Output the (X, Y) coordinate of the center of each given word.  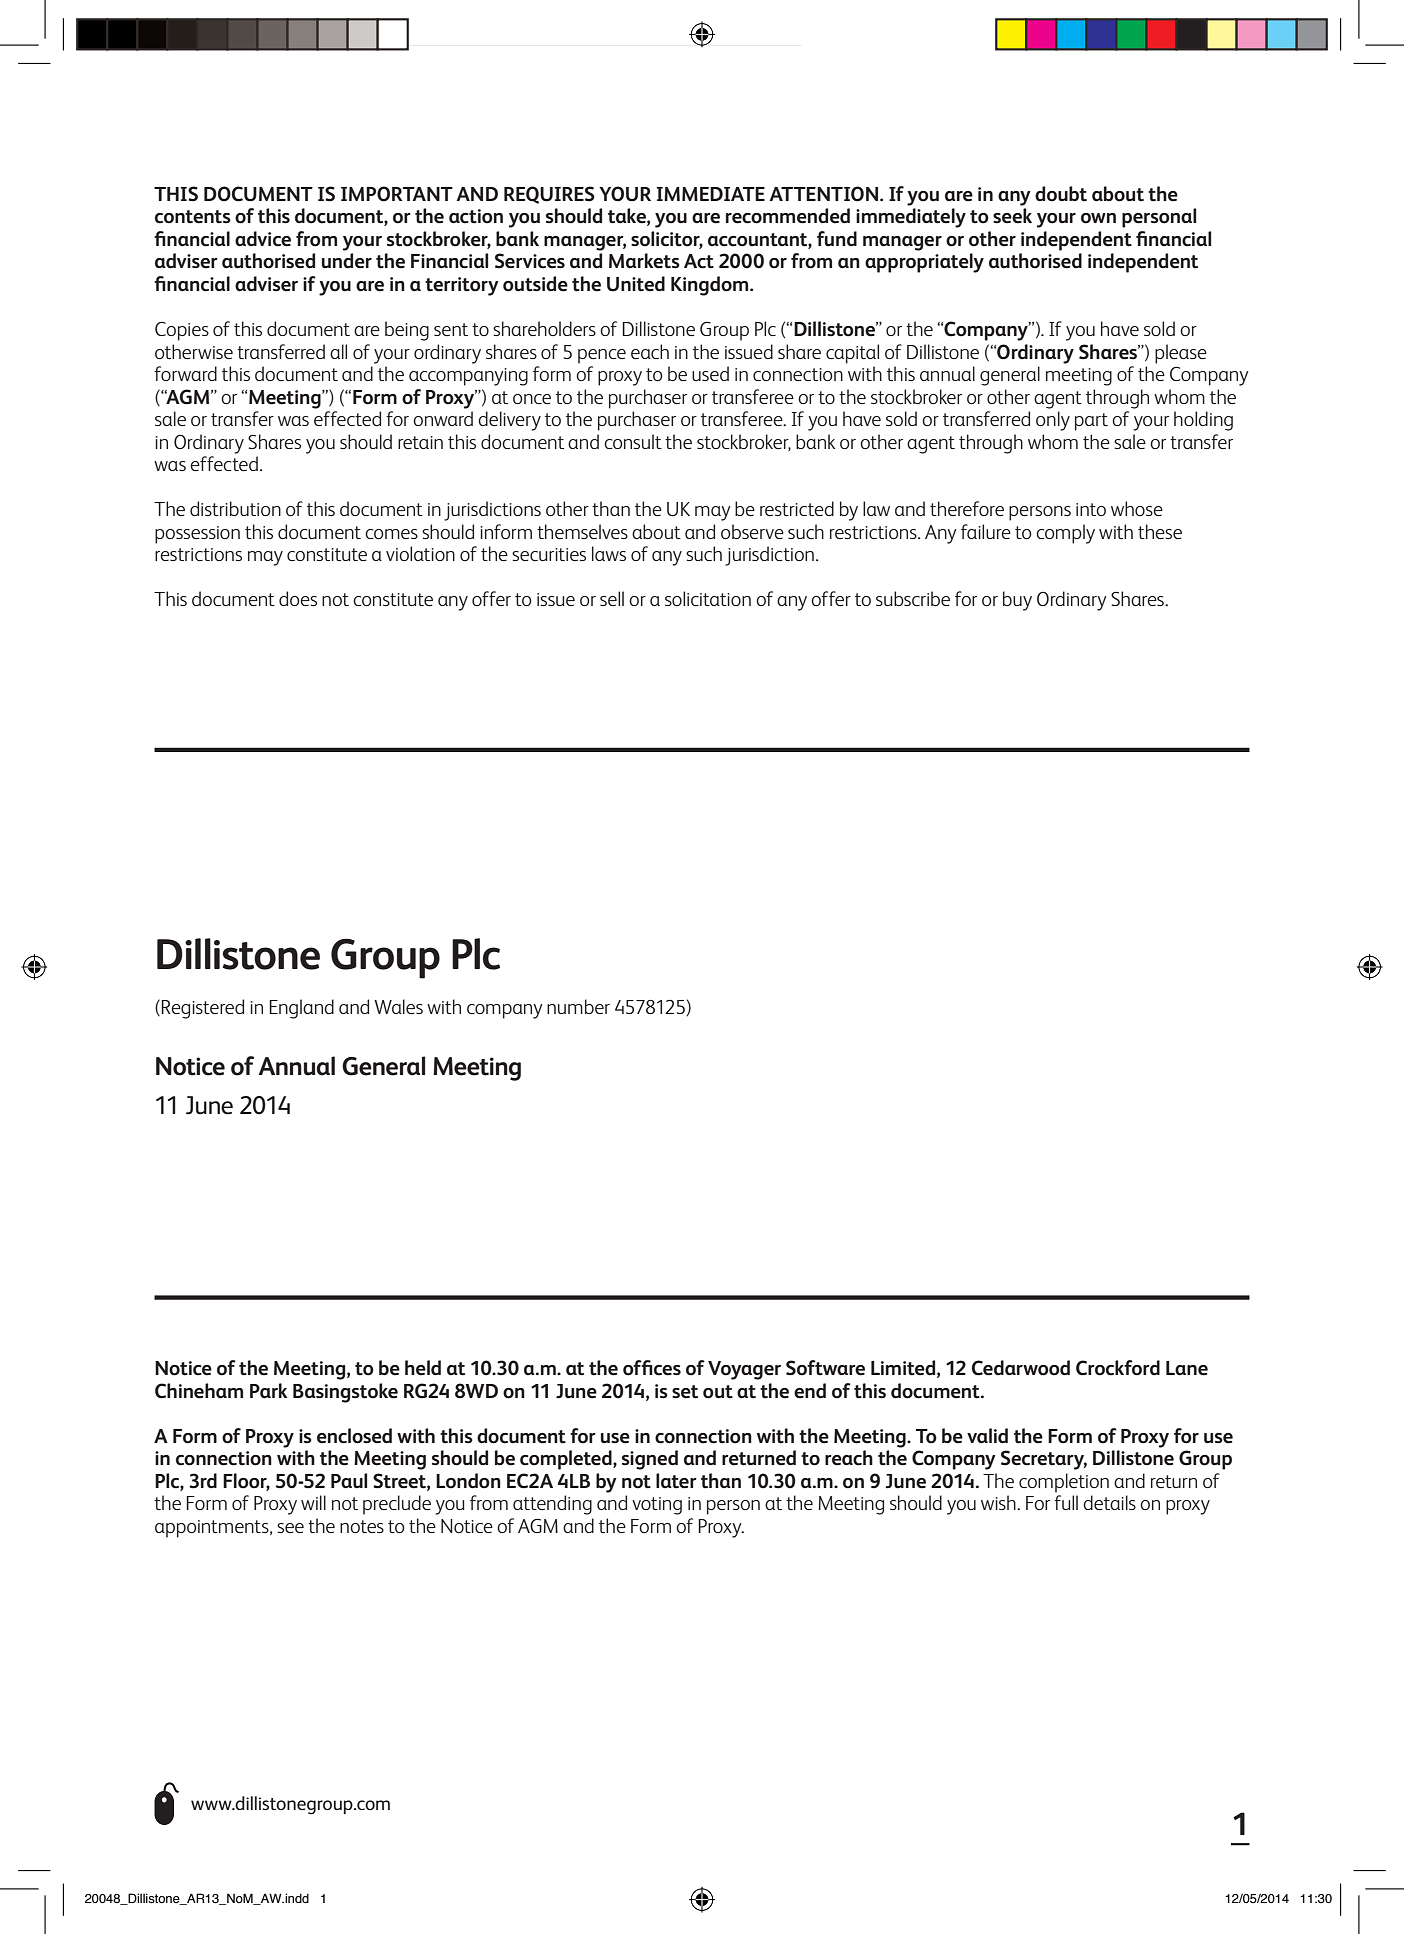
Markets (644, 261)
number (578, 1006)
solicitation (708, 598)
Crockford (1118, 1368)
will (313, 1502)
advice (263, 239)
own (1098, 218)
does (298, 598)
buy (1017, 601)
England (301, 1009)
